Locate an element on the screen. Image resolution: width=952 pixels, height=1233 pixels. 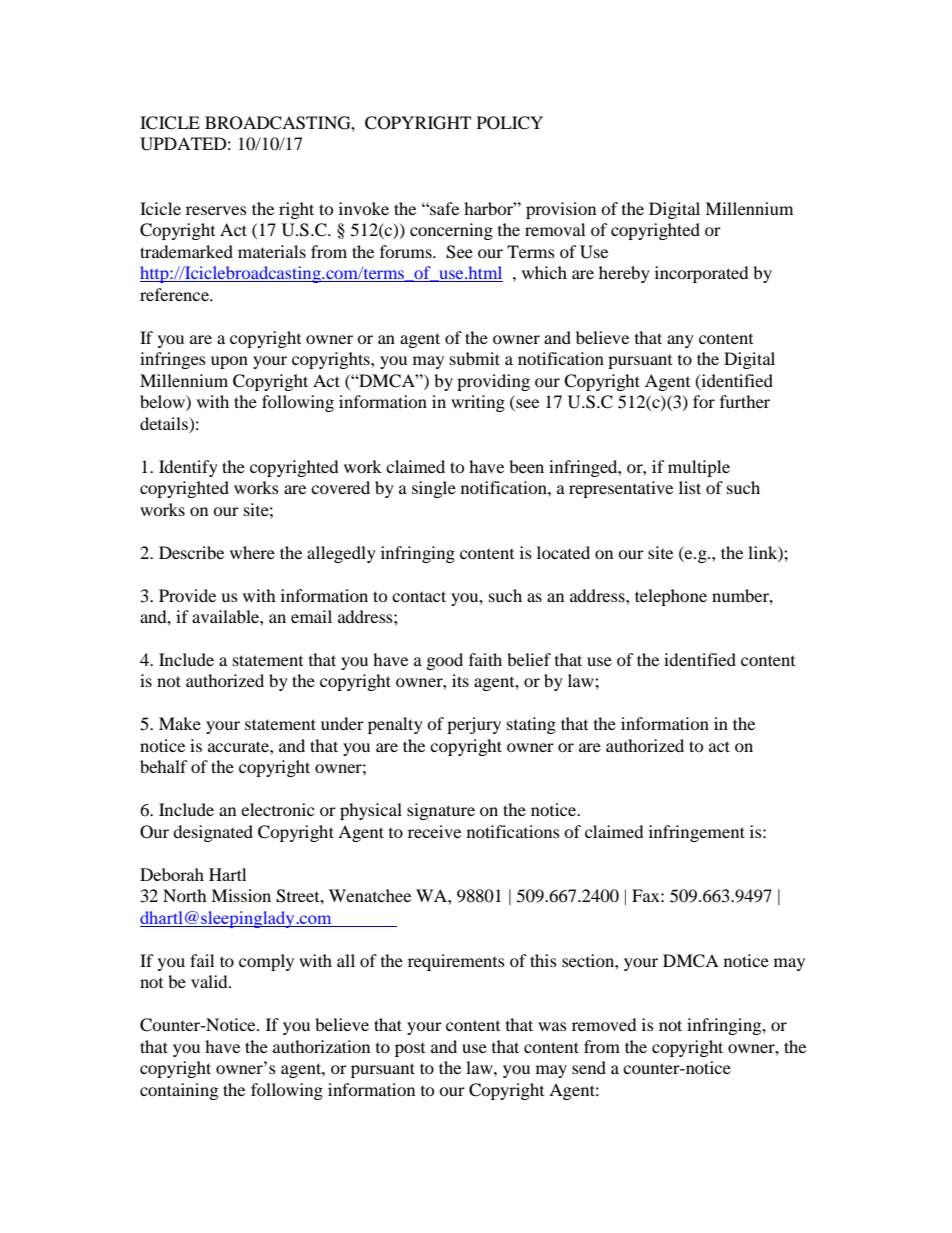
reserves is located at coordinates (216, 210).
